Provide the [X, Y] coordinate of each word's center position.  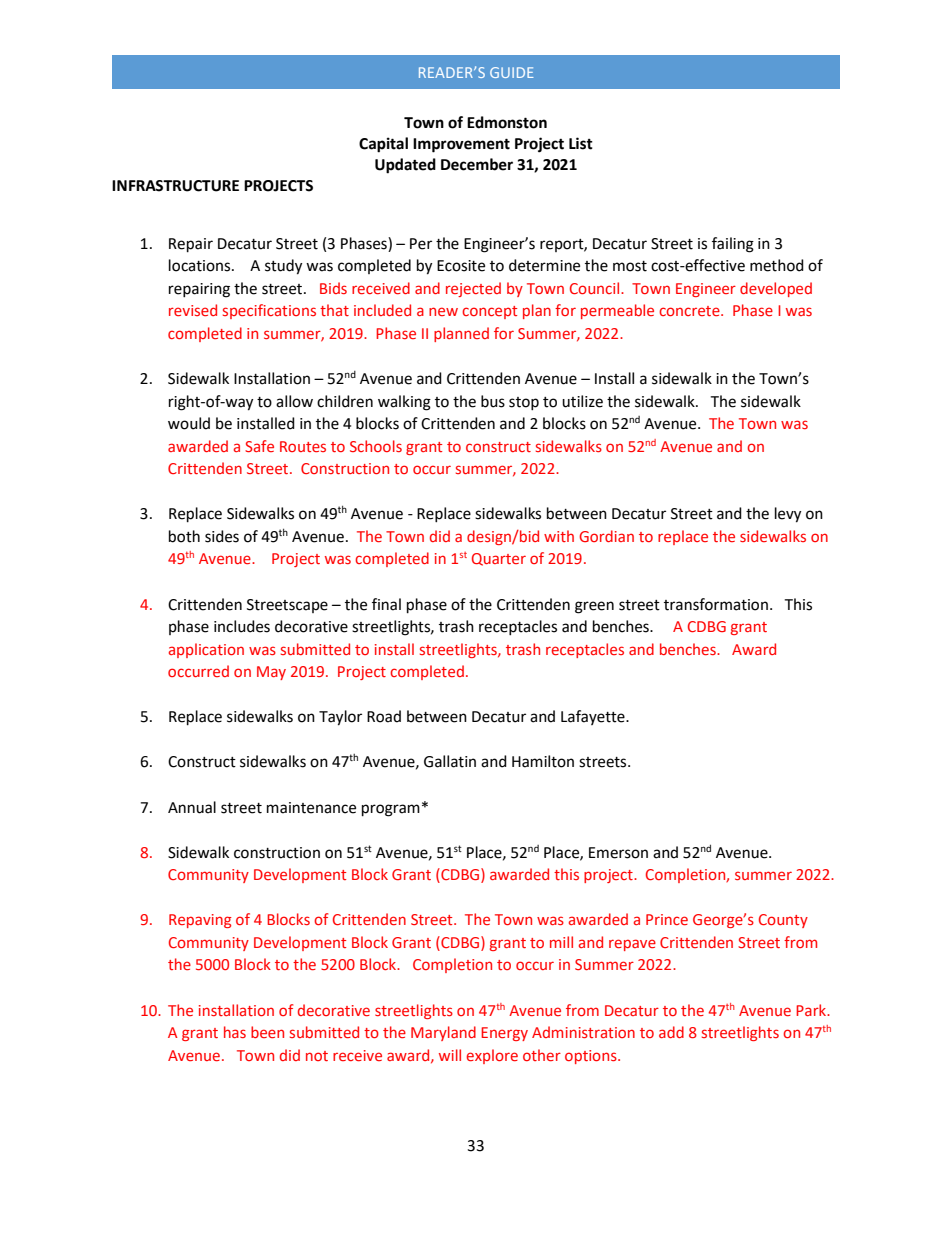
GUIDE [512, 72]
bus [493, 401]
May [271, 673]
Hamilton [543, 761]
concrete [690, 311]
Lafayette [594, 717]
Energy [504, 1034]
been [267, 1032]
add [671, 1032]
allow [294, 401]
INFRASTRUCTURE [175, 186]
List [581, 143]
